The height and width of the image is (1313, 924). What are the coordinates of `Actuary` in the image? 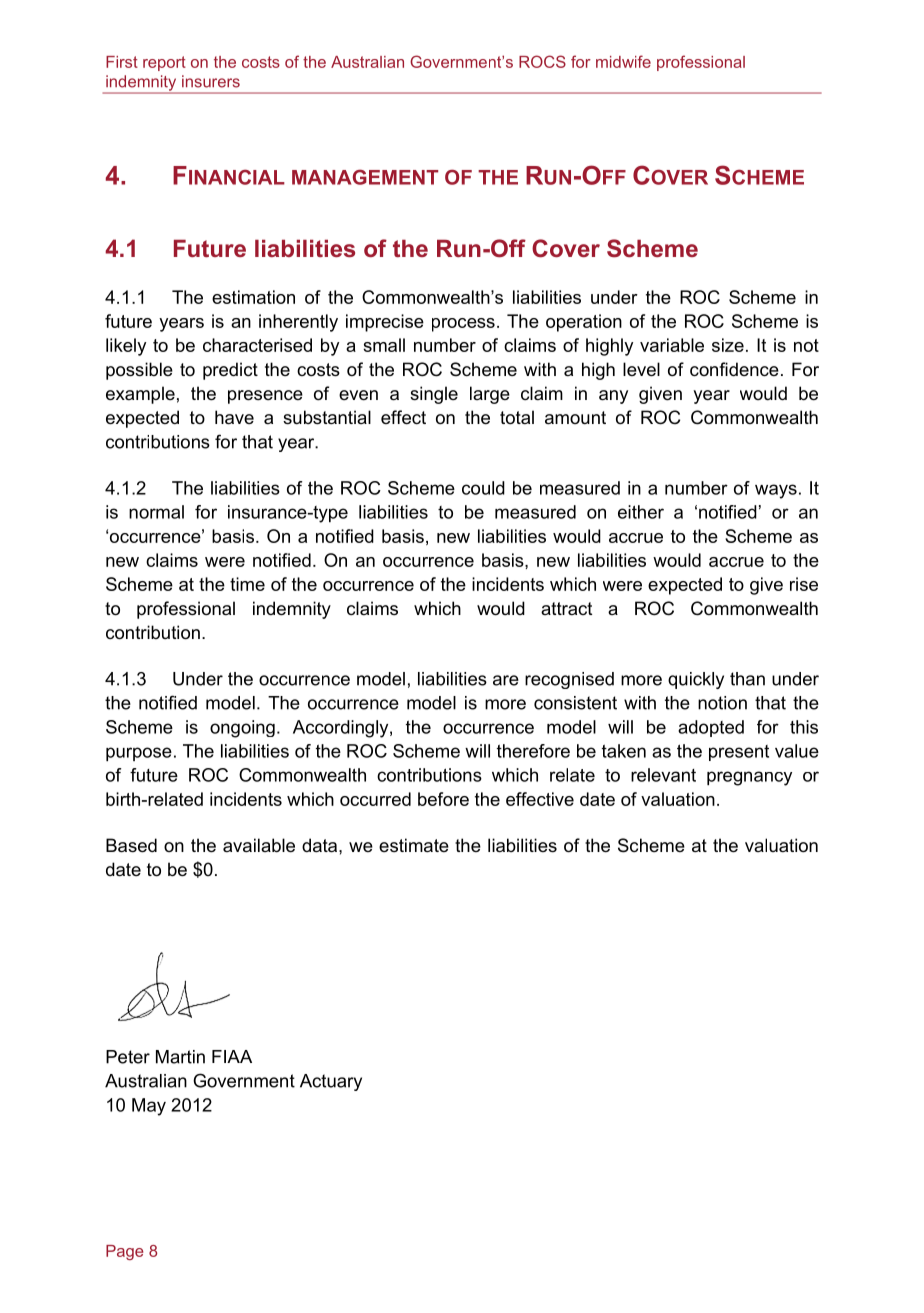 It's located at (331, 1082).
